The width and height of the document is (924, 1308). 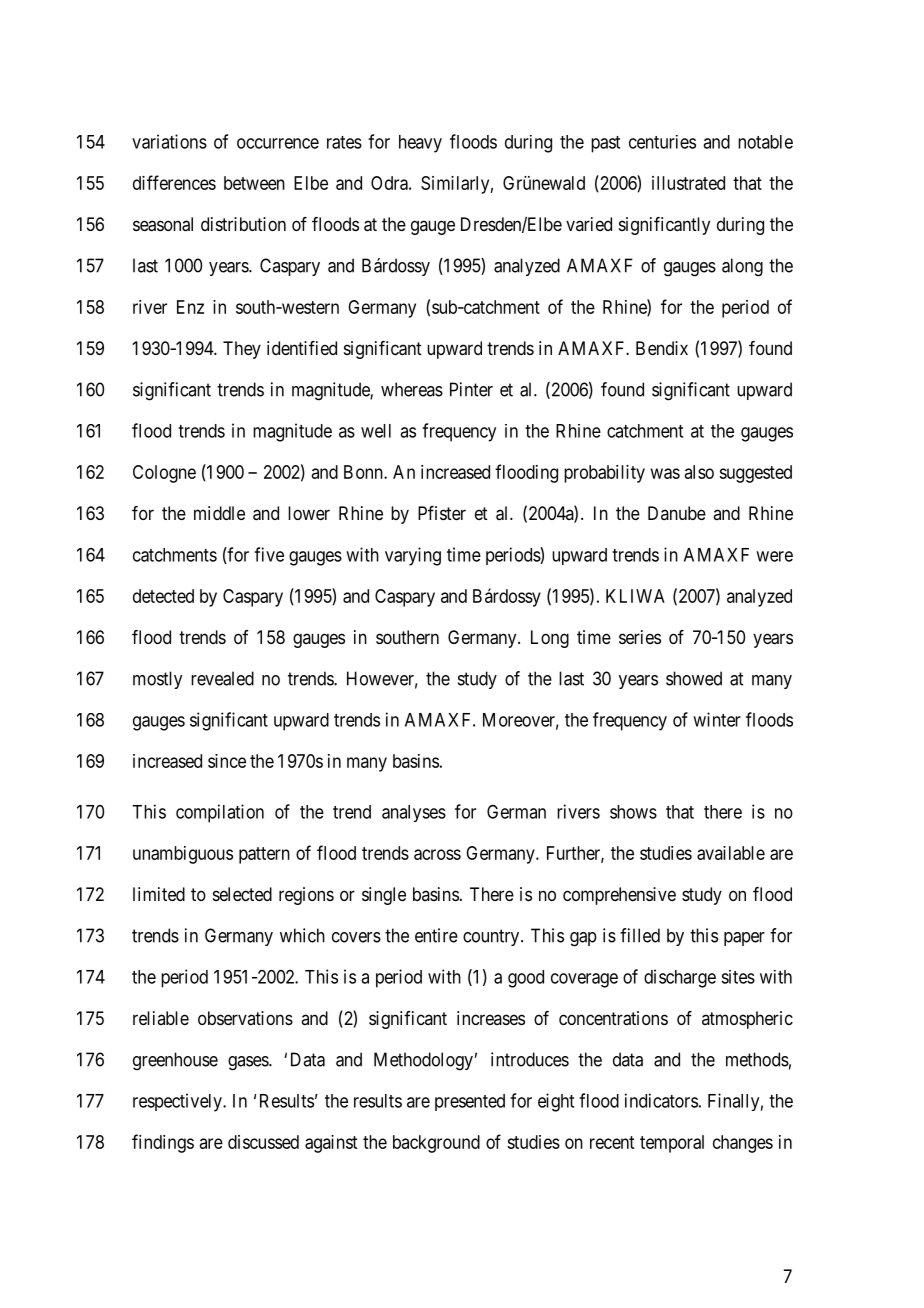 I want to click on selected, so click(x=242, y=894).
